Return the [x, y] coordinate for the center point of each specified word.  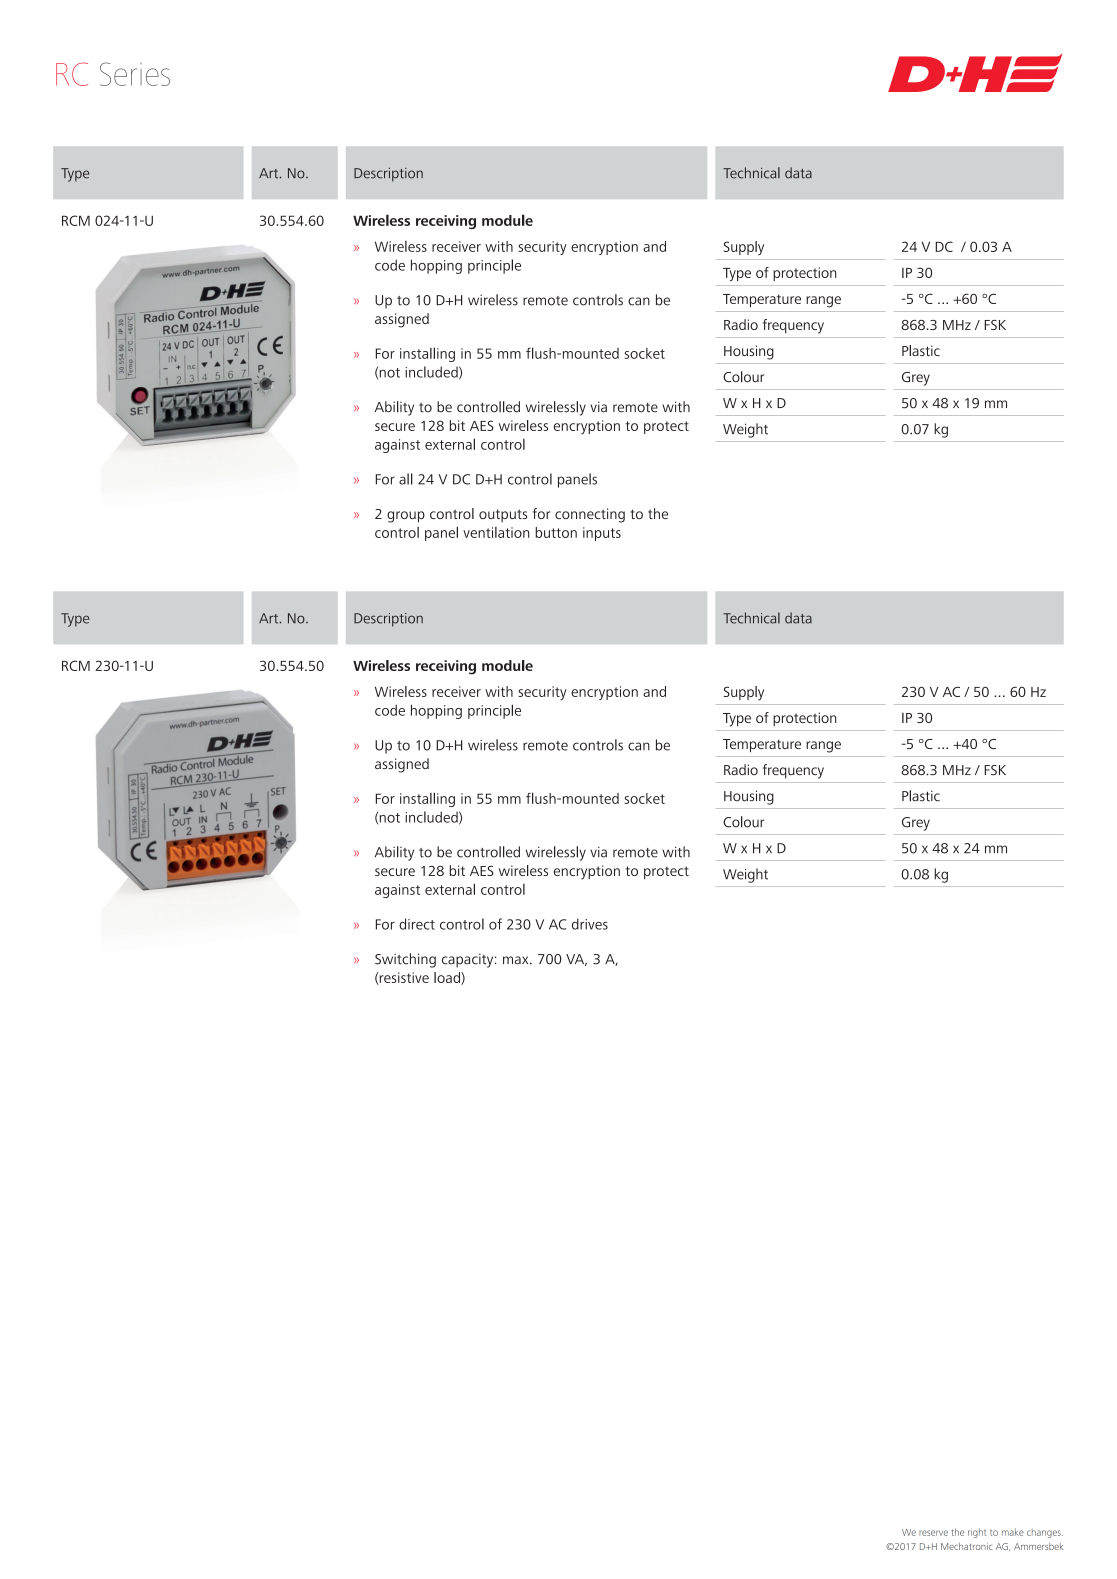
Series [135, 74]
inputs [602, 534]
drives [590, 924]
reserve [933, 1533]
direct [417, 924]
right [977, 1533]
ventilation [496, 532]
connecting [590, 515]
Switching [405, 960]
